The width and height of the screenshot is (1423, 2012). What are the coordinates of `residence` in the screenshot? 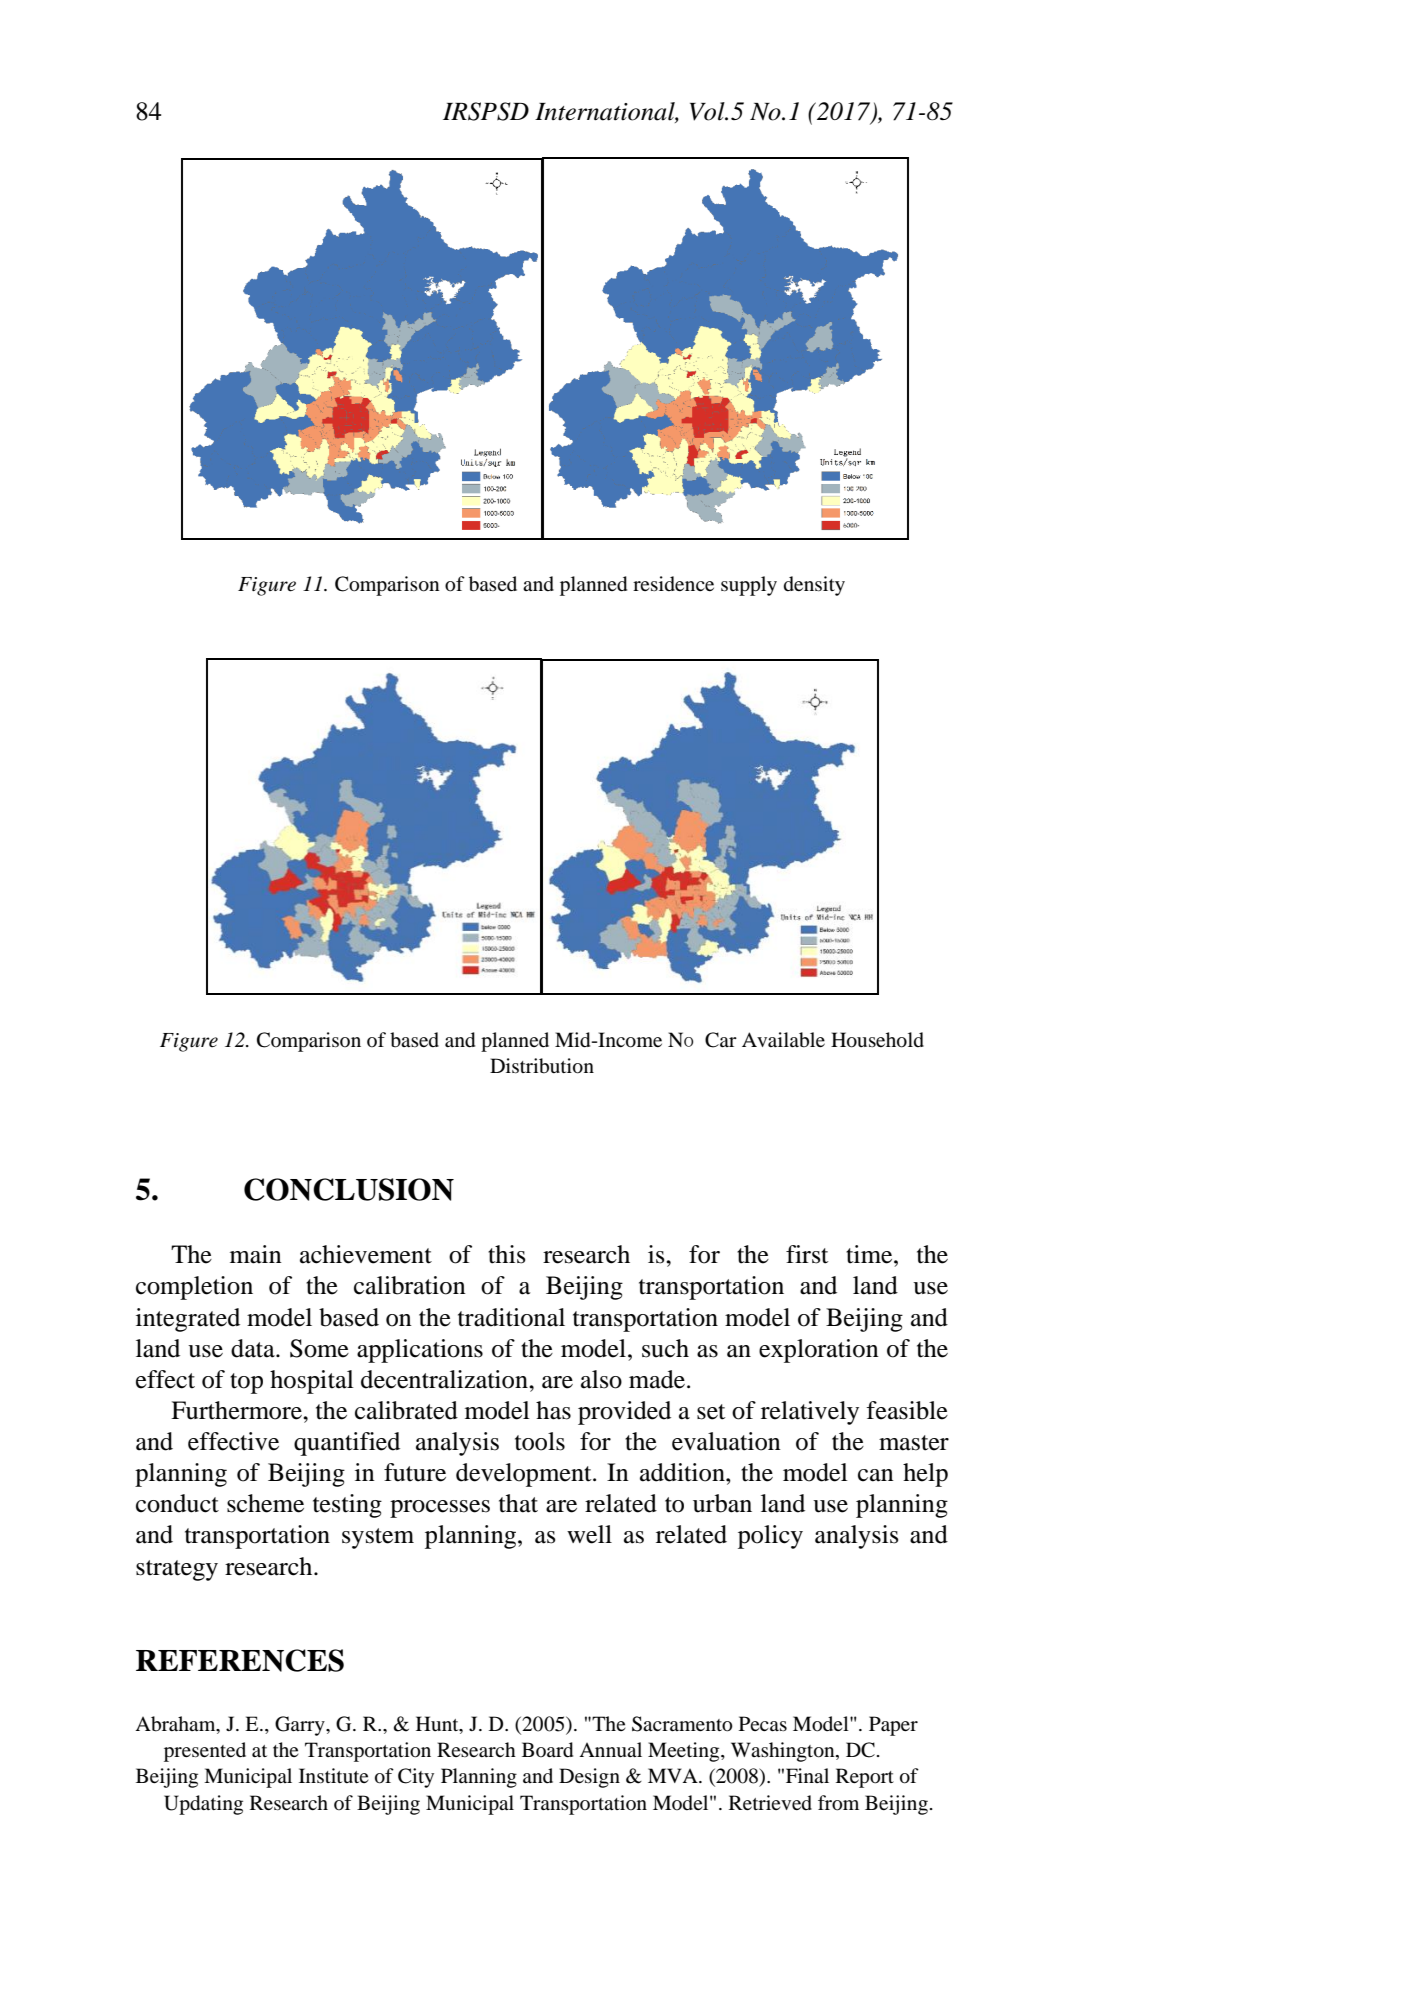 It's located at (673, 584).
